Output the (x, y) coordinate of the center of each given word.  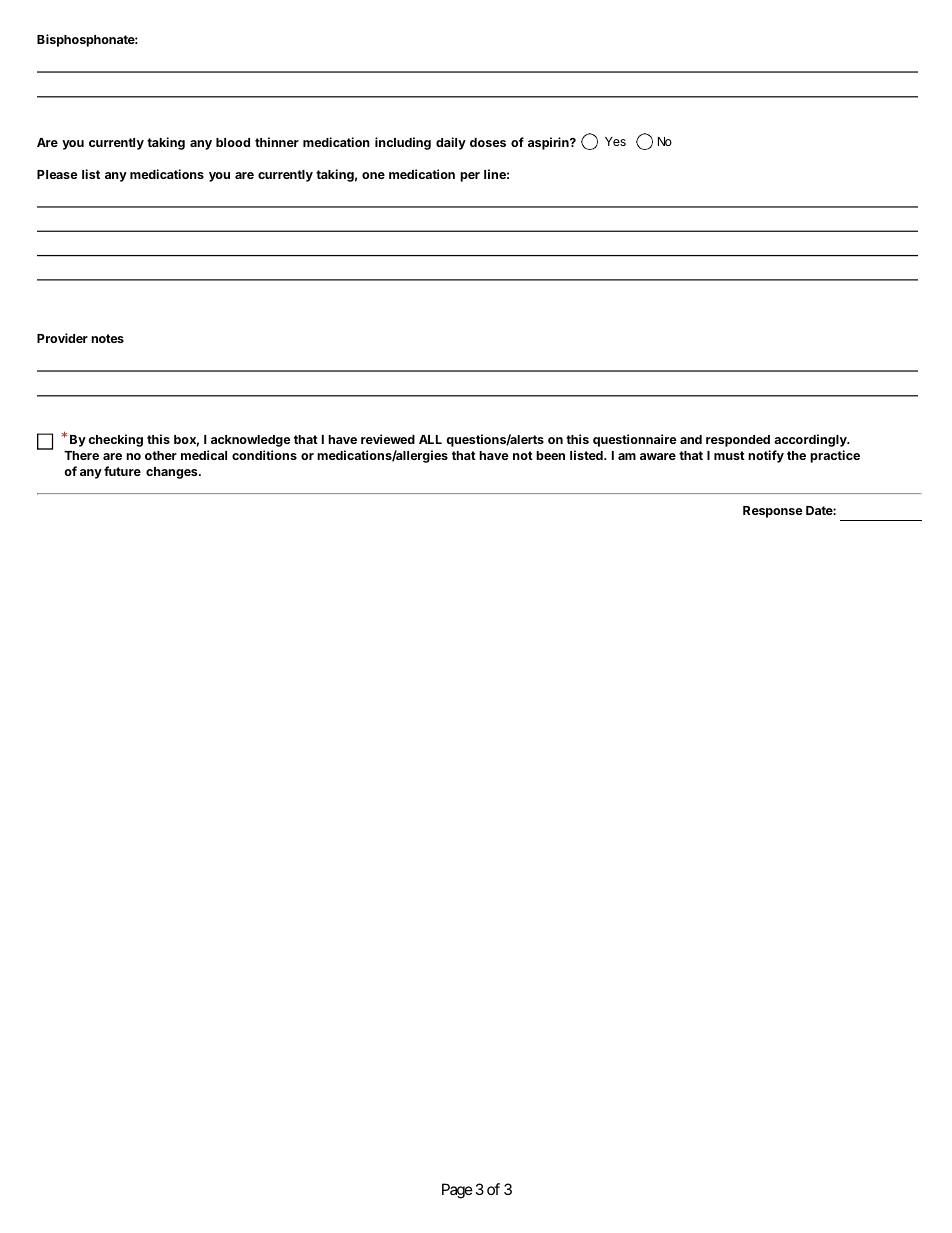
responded (738, 441)
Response (773, 512)
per (470, 177)
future (122, 471)
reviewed (388, 439)
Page (457, 1191)
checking (115, 440)
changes (173, 473)
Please (57, 174)
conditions (264, 455)
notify (766, 456)
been (550, 455)
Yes (615, 141)
